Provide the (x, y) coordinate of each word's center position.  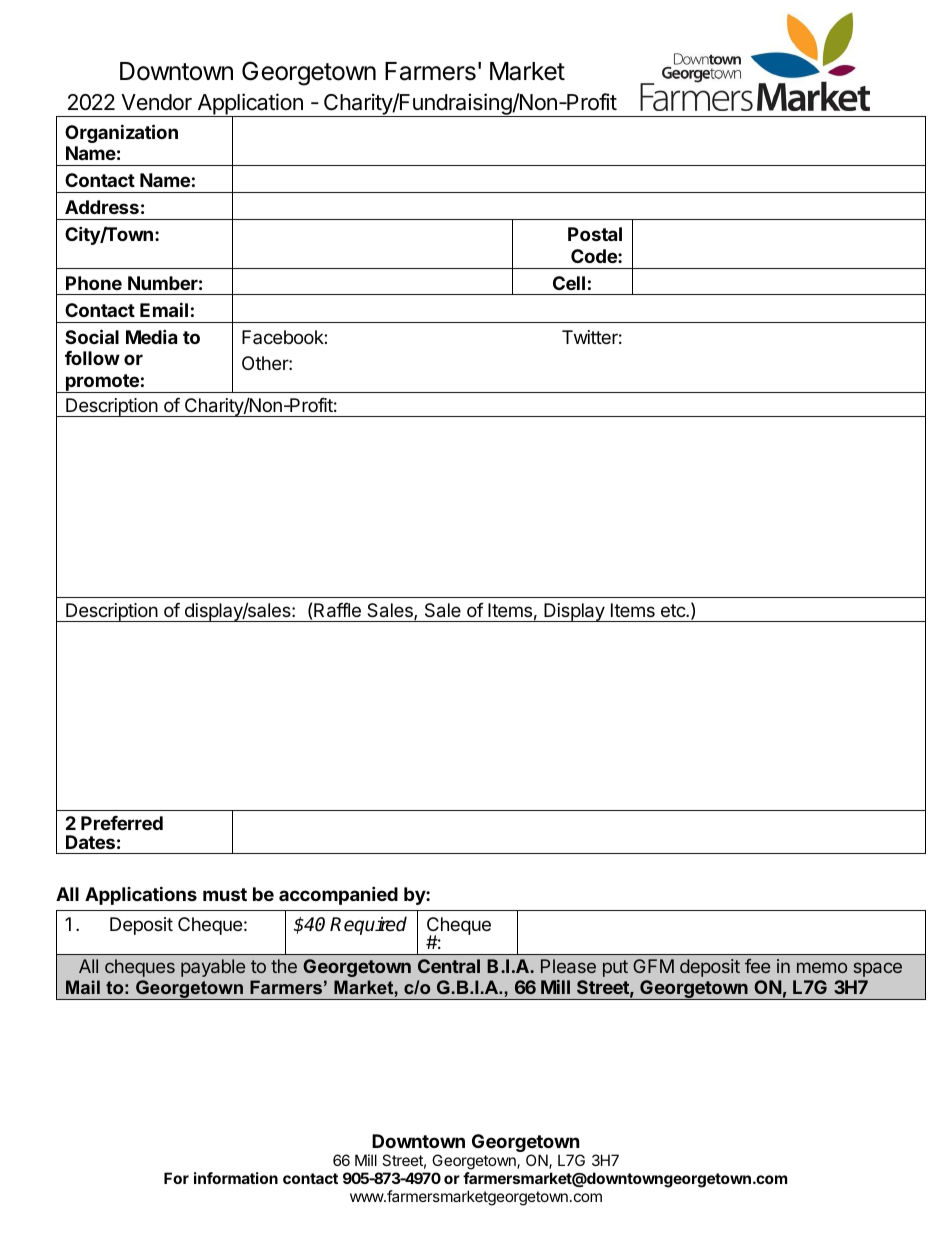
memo (822, 967)
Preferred (122, 823)
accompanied (338, 895)
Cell (569, 283)
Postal (595, 234)
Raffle (337, 610)
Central (449, 966)
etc (674, 610)
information (236, 1178)
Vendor (156, 102)
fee (757, 966)
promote (102, 383)
